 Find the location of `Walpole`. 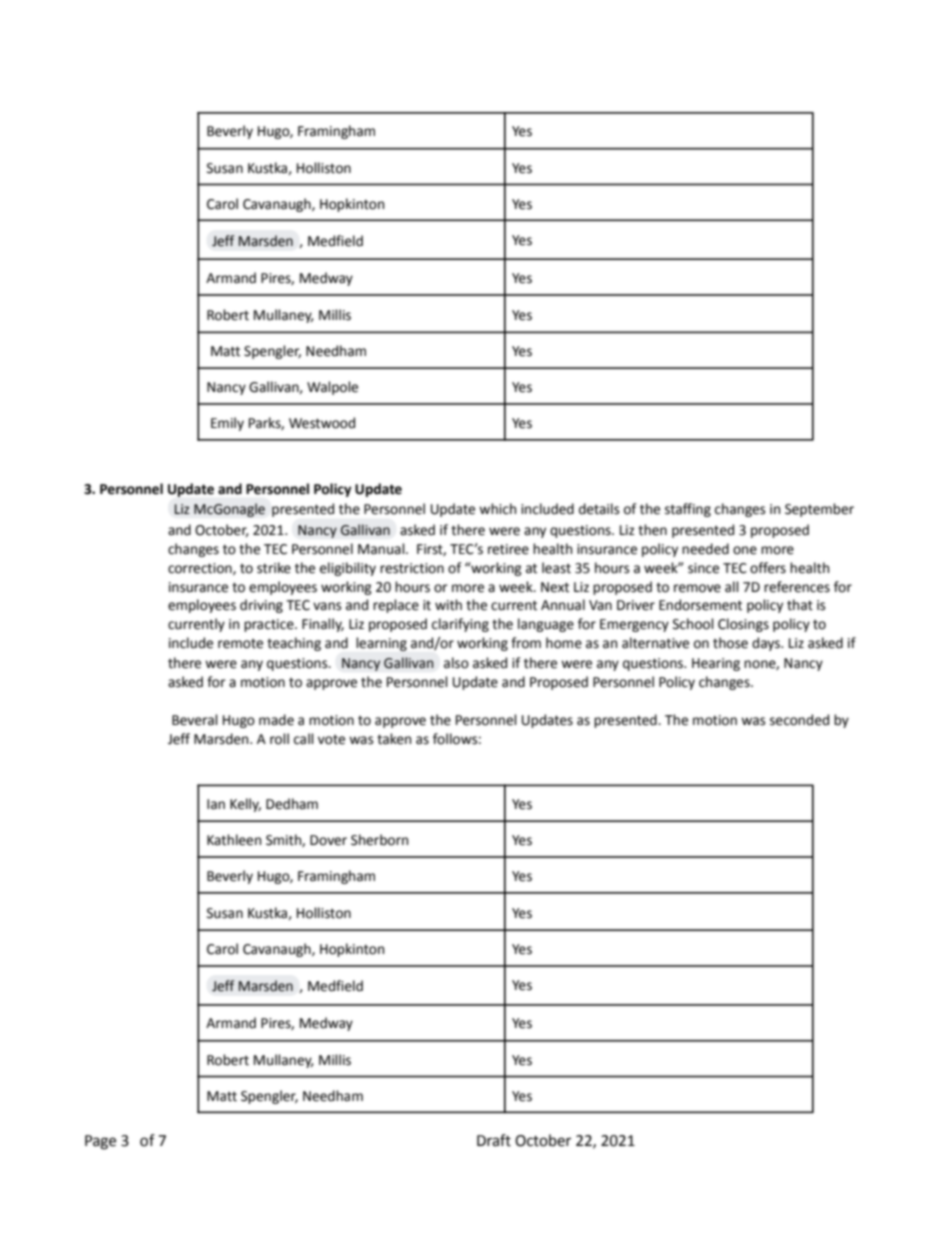

Walpole is located at coordinates (332, 388).
